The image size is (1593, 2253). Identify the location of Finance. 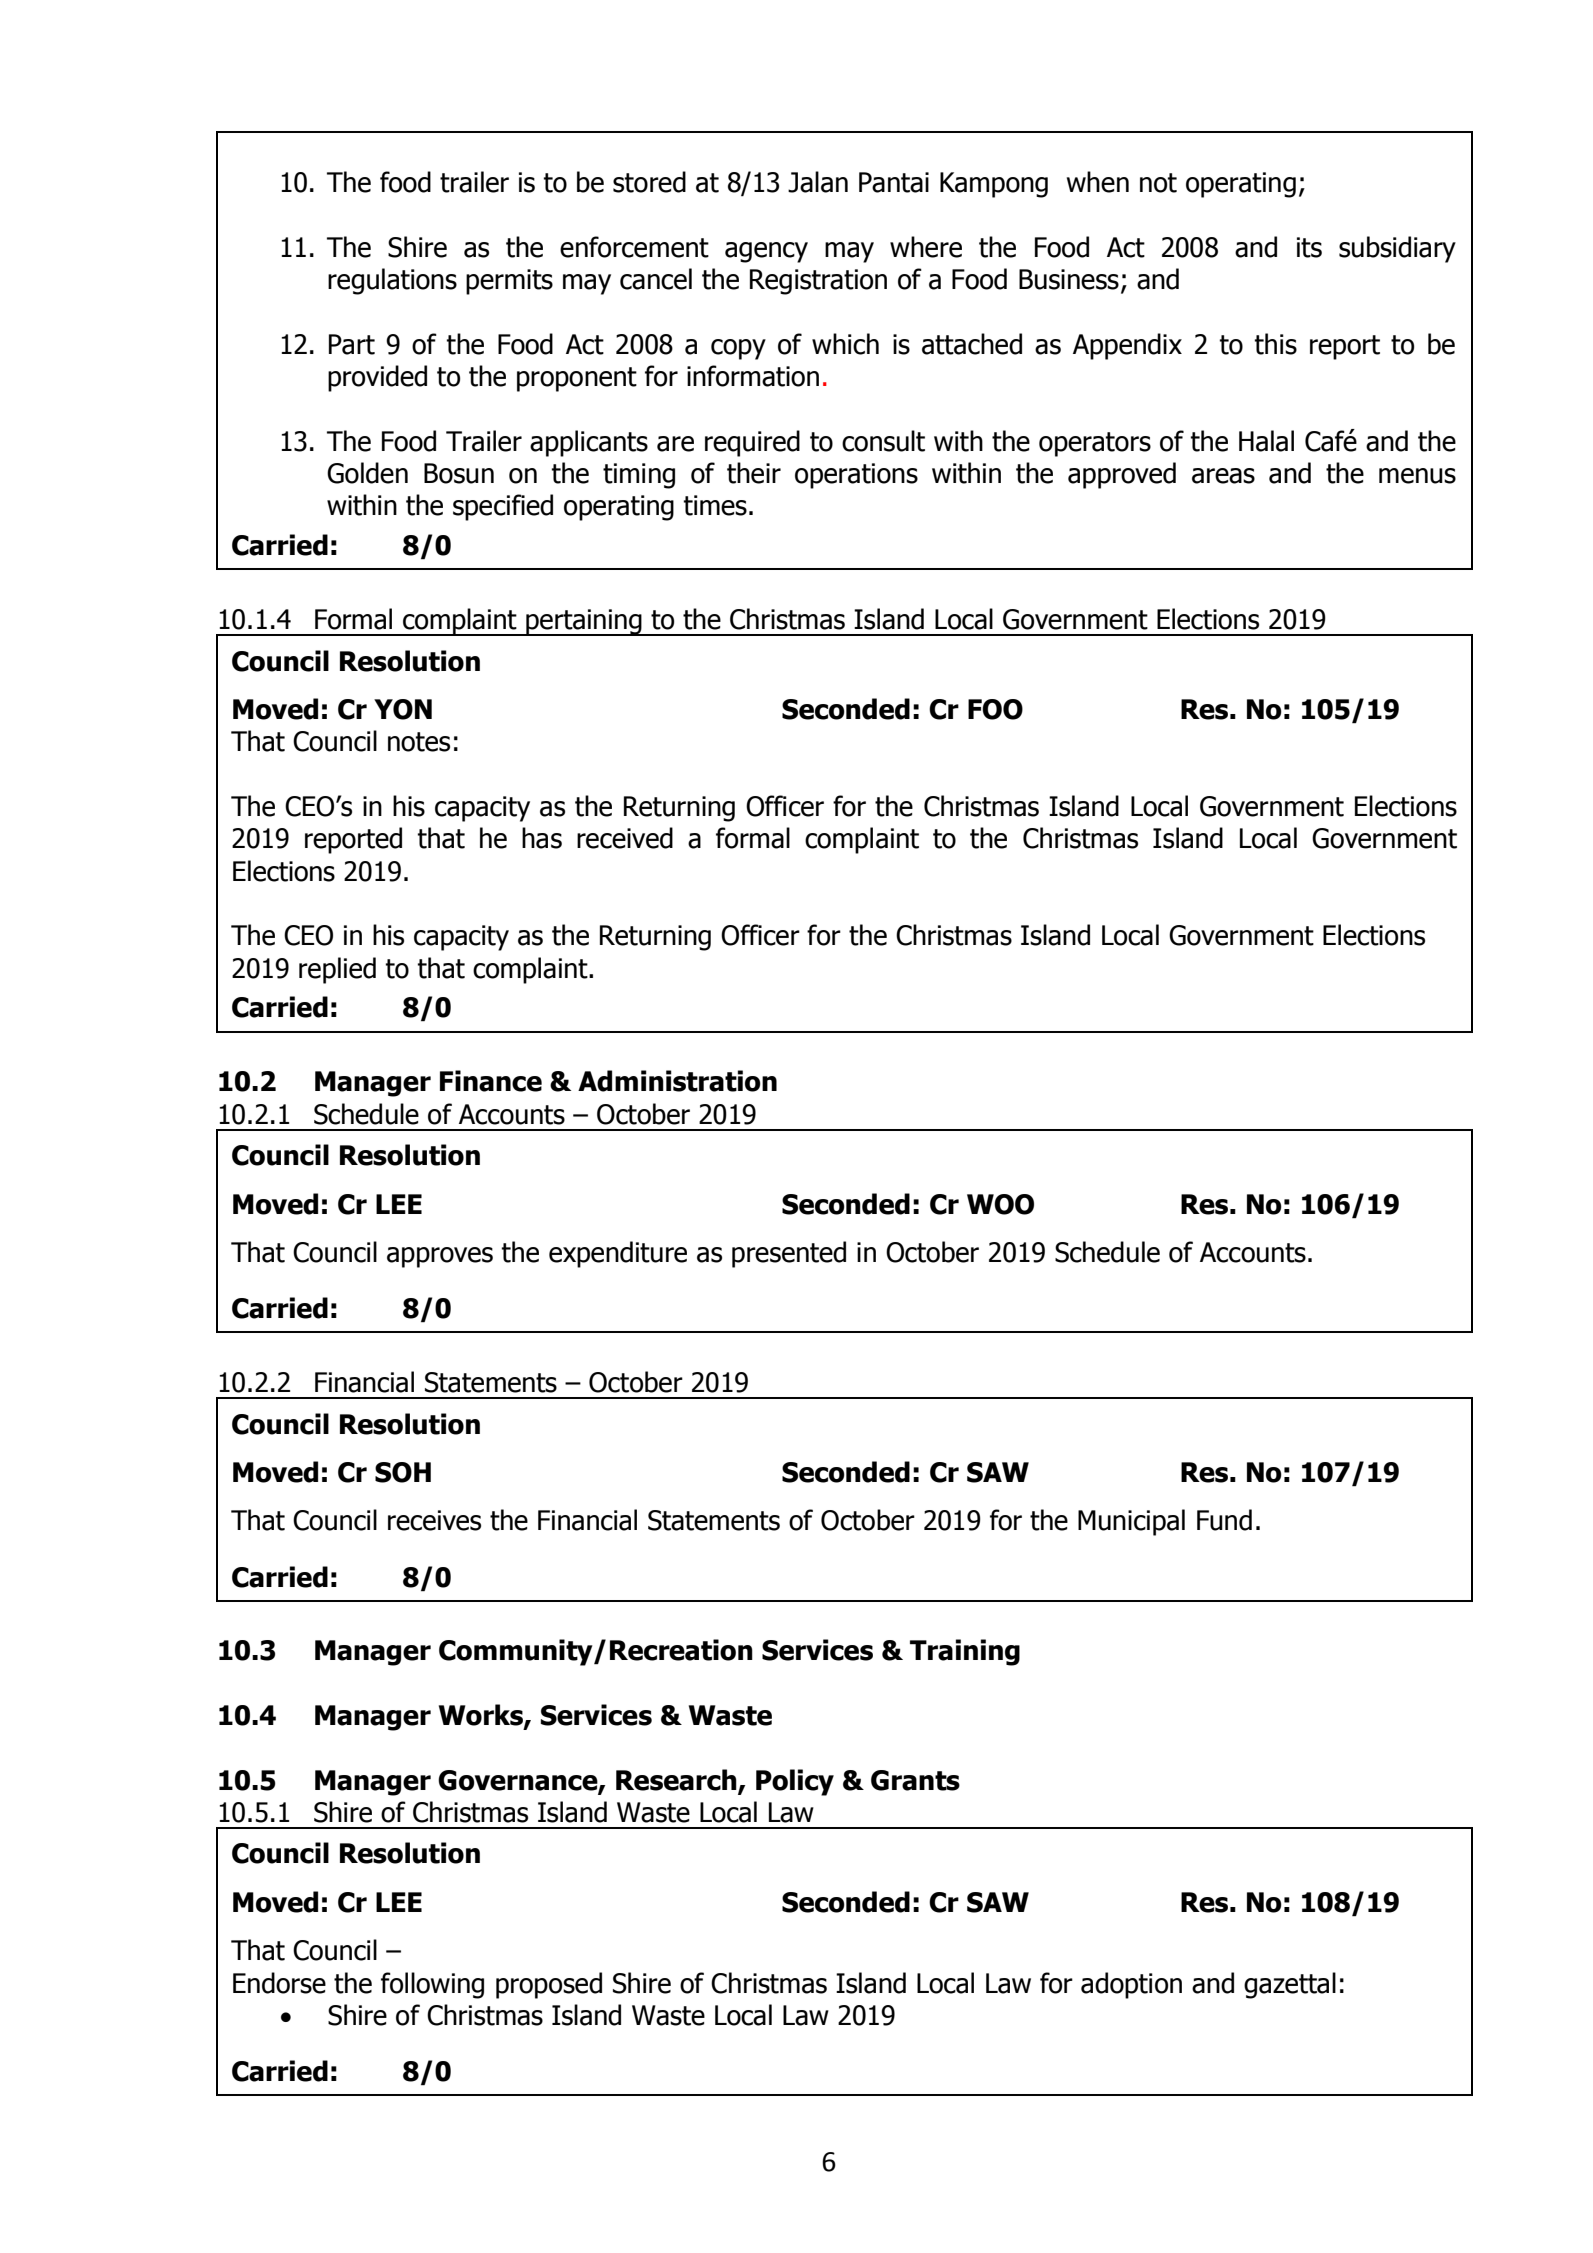
(491, 1081).
